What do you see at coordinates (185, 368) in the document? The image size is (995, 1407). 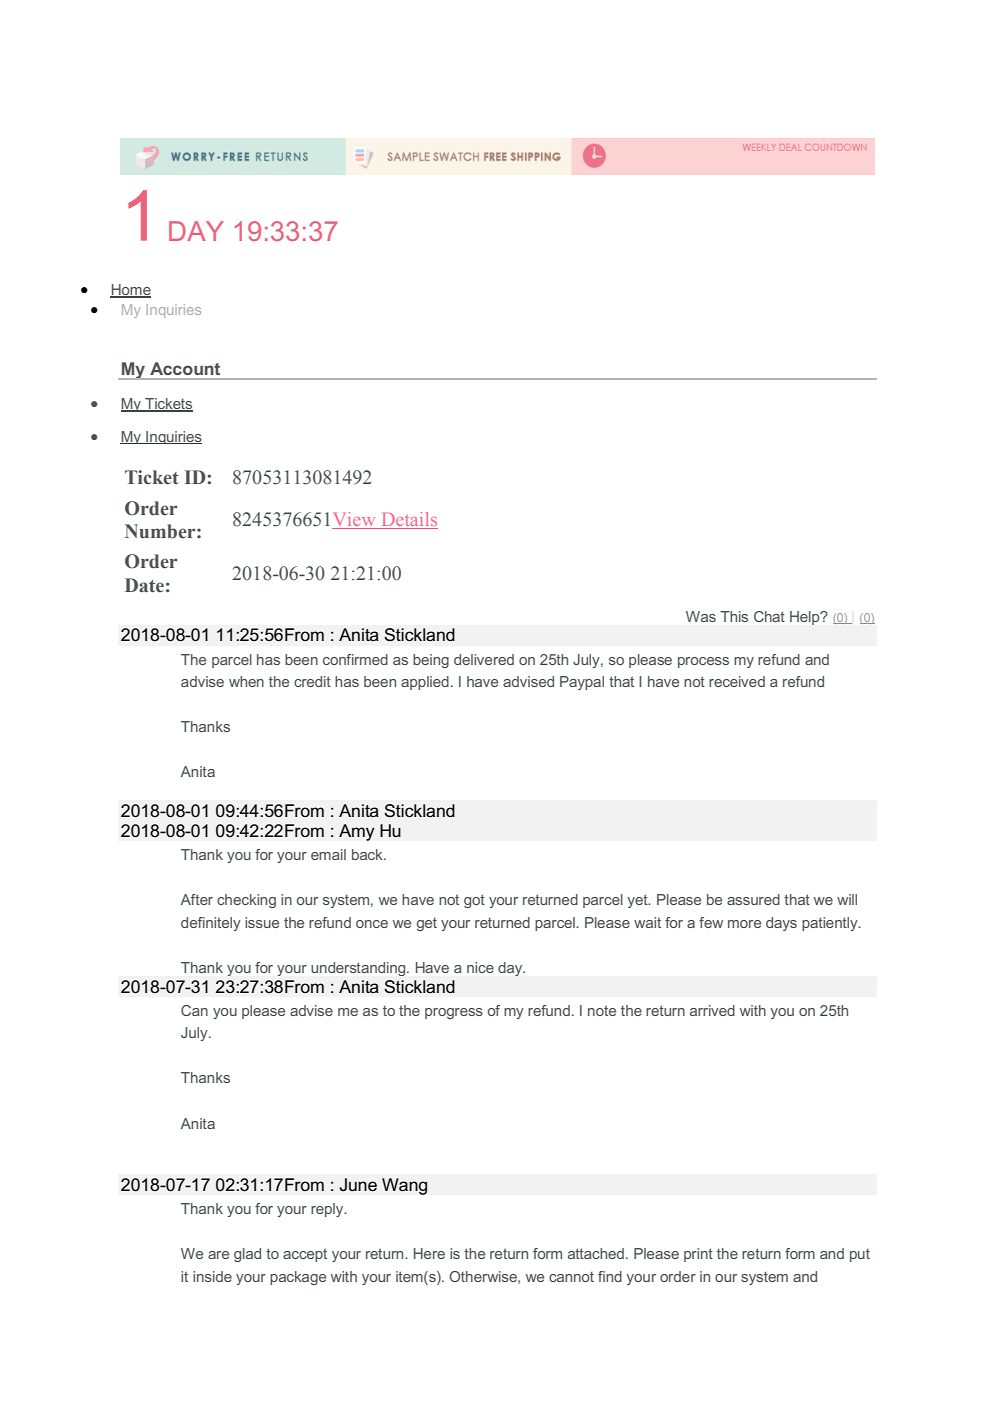 I see `Account` at bounding box center [185, 368].
